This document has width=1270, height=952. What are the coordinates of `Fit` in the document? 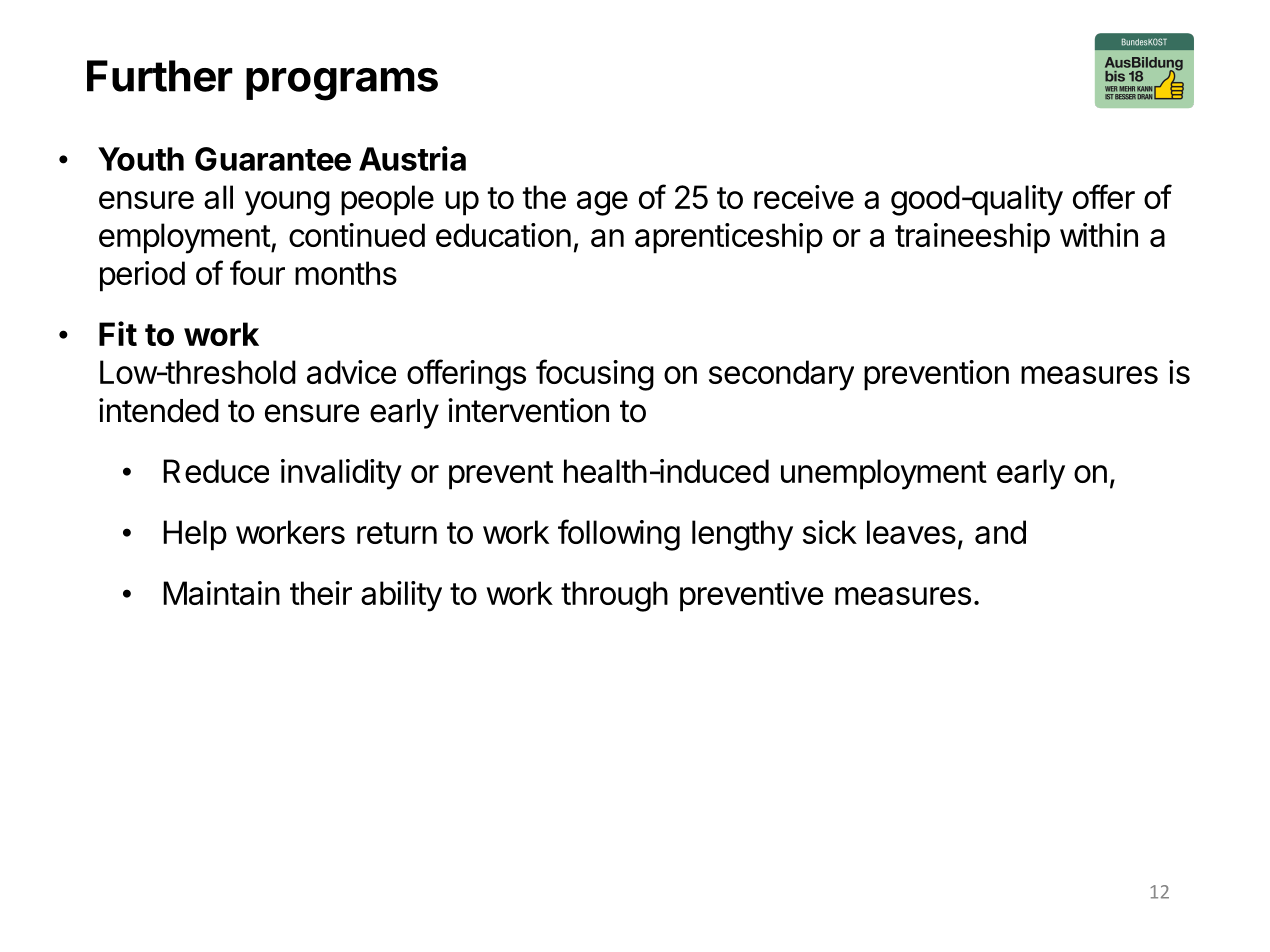 It's located at (118, 333).
